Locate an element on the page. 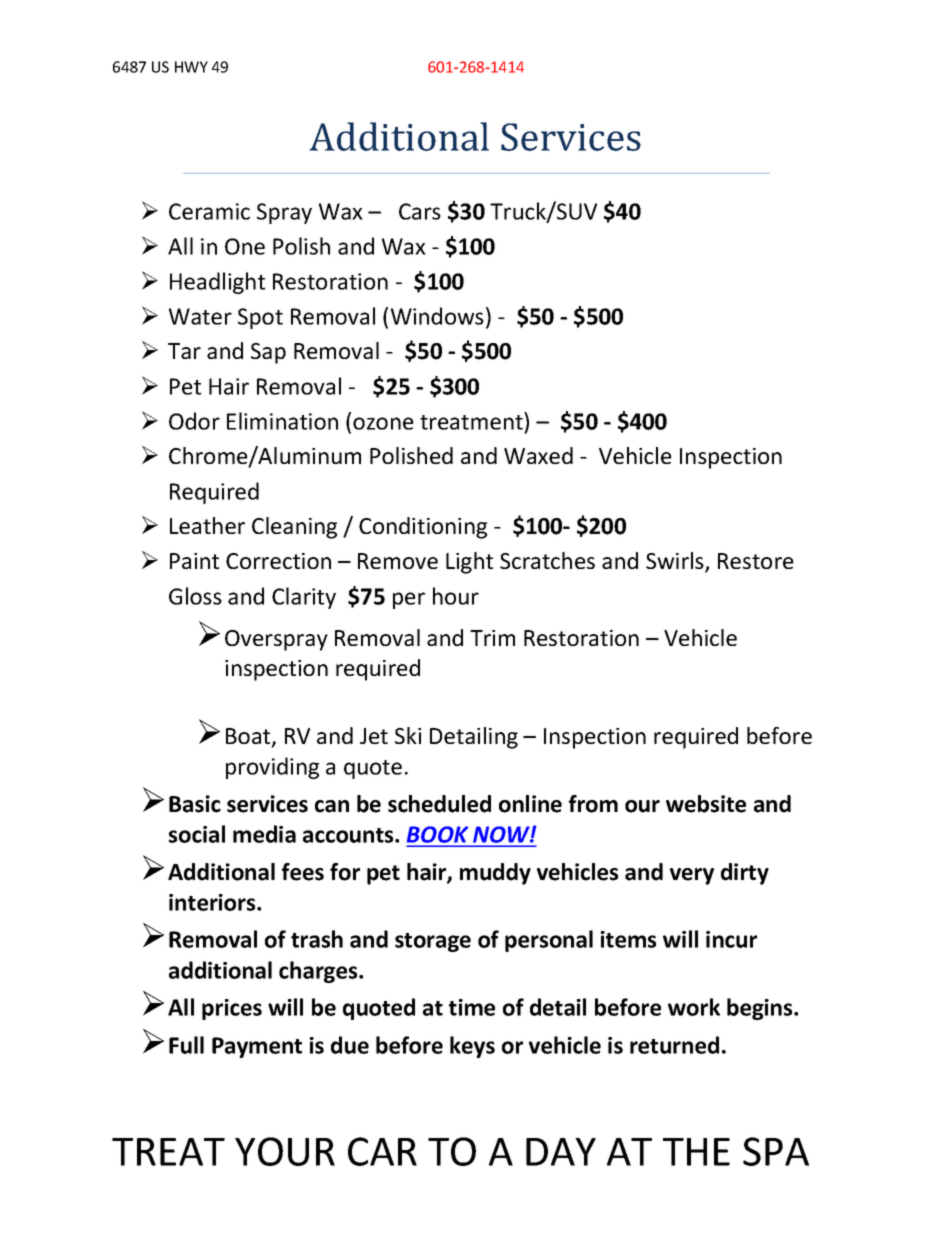  Sap is located at coordinates (268, 353).
